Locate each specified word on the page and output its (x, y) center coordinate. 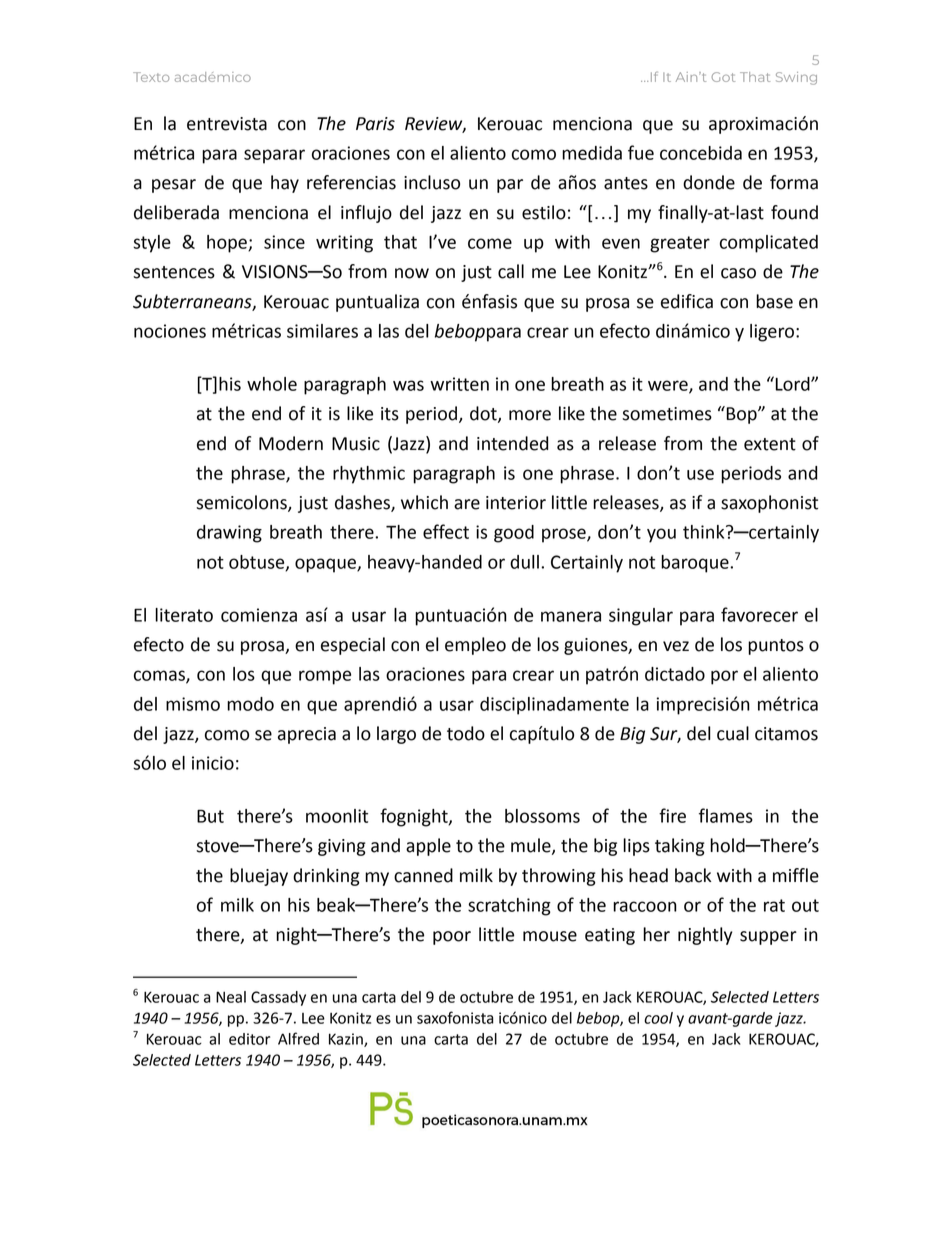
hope (228, 244)
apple (428, 847)
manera (571, 616)
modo (250, 704)
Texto (151, 77)
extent (770, 444)
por (724, 677)
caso (738, 273)
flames (726, 815)
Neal (231, 997)
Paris (375, 124)
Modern (291, 443)
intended (513, 443)
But (210, 816)
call (511, 271)
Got (723, 77)
